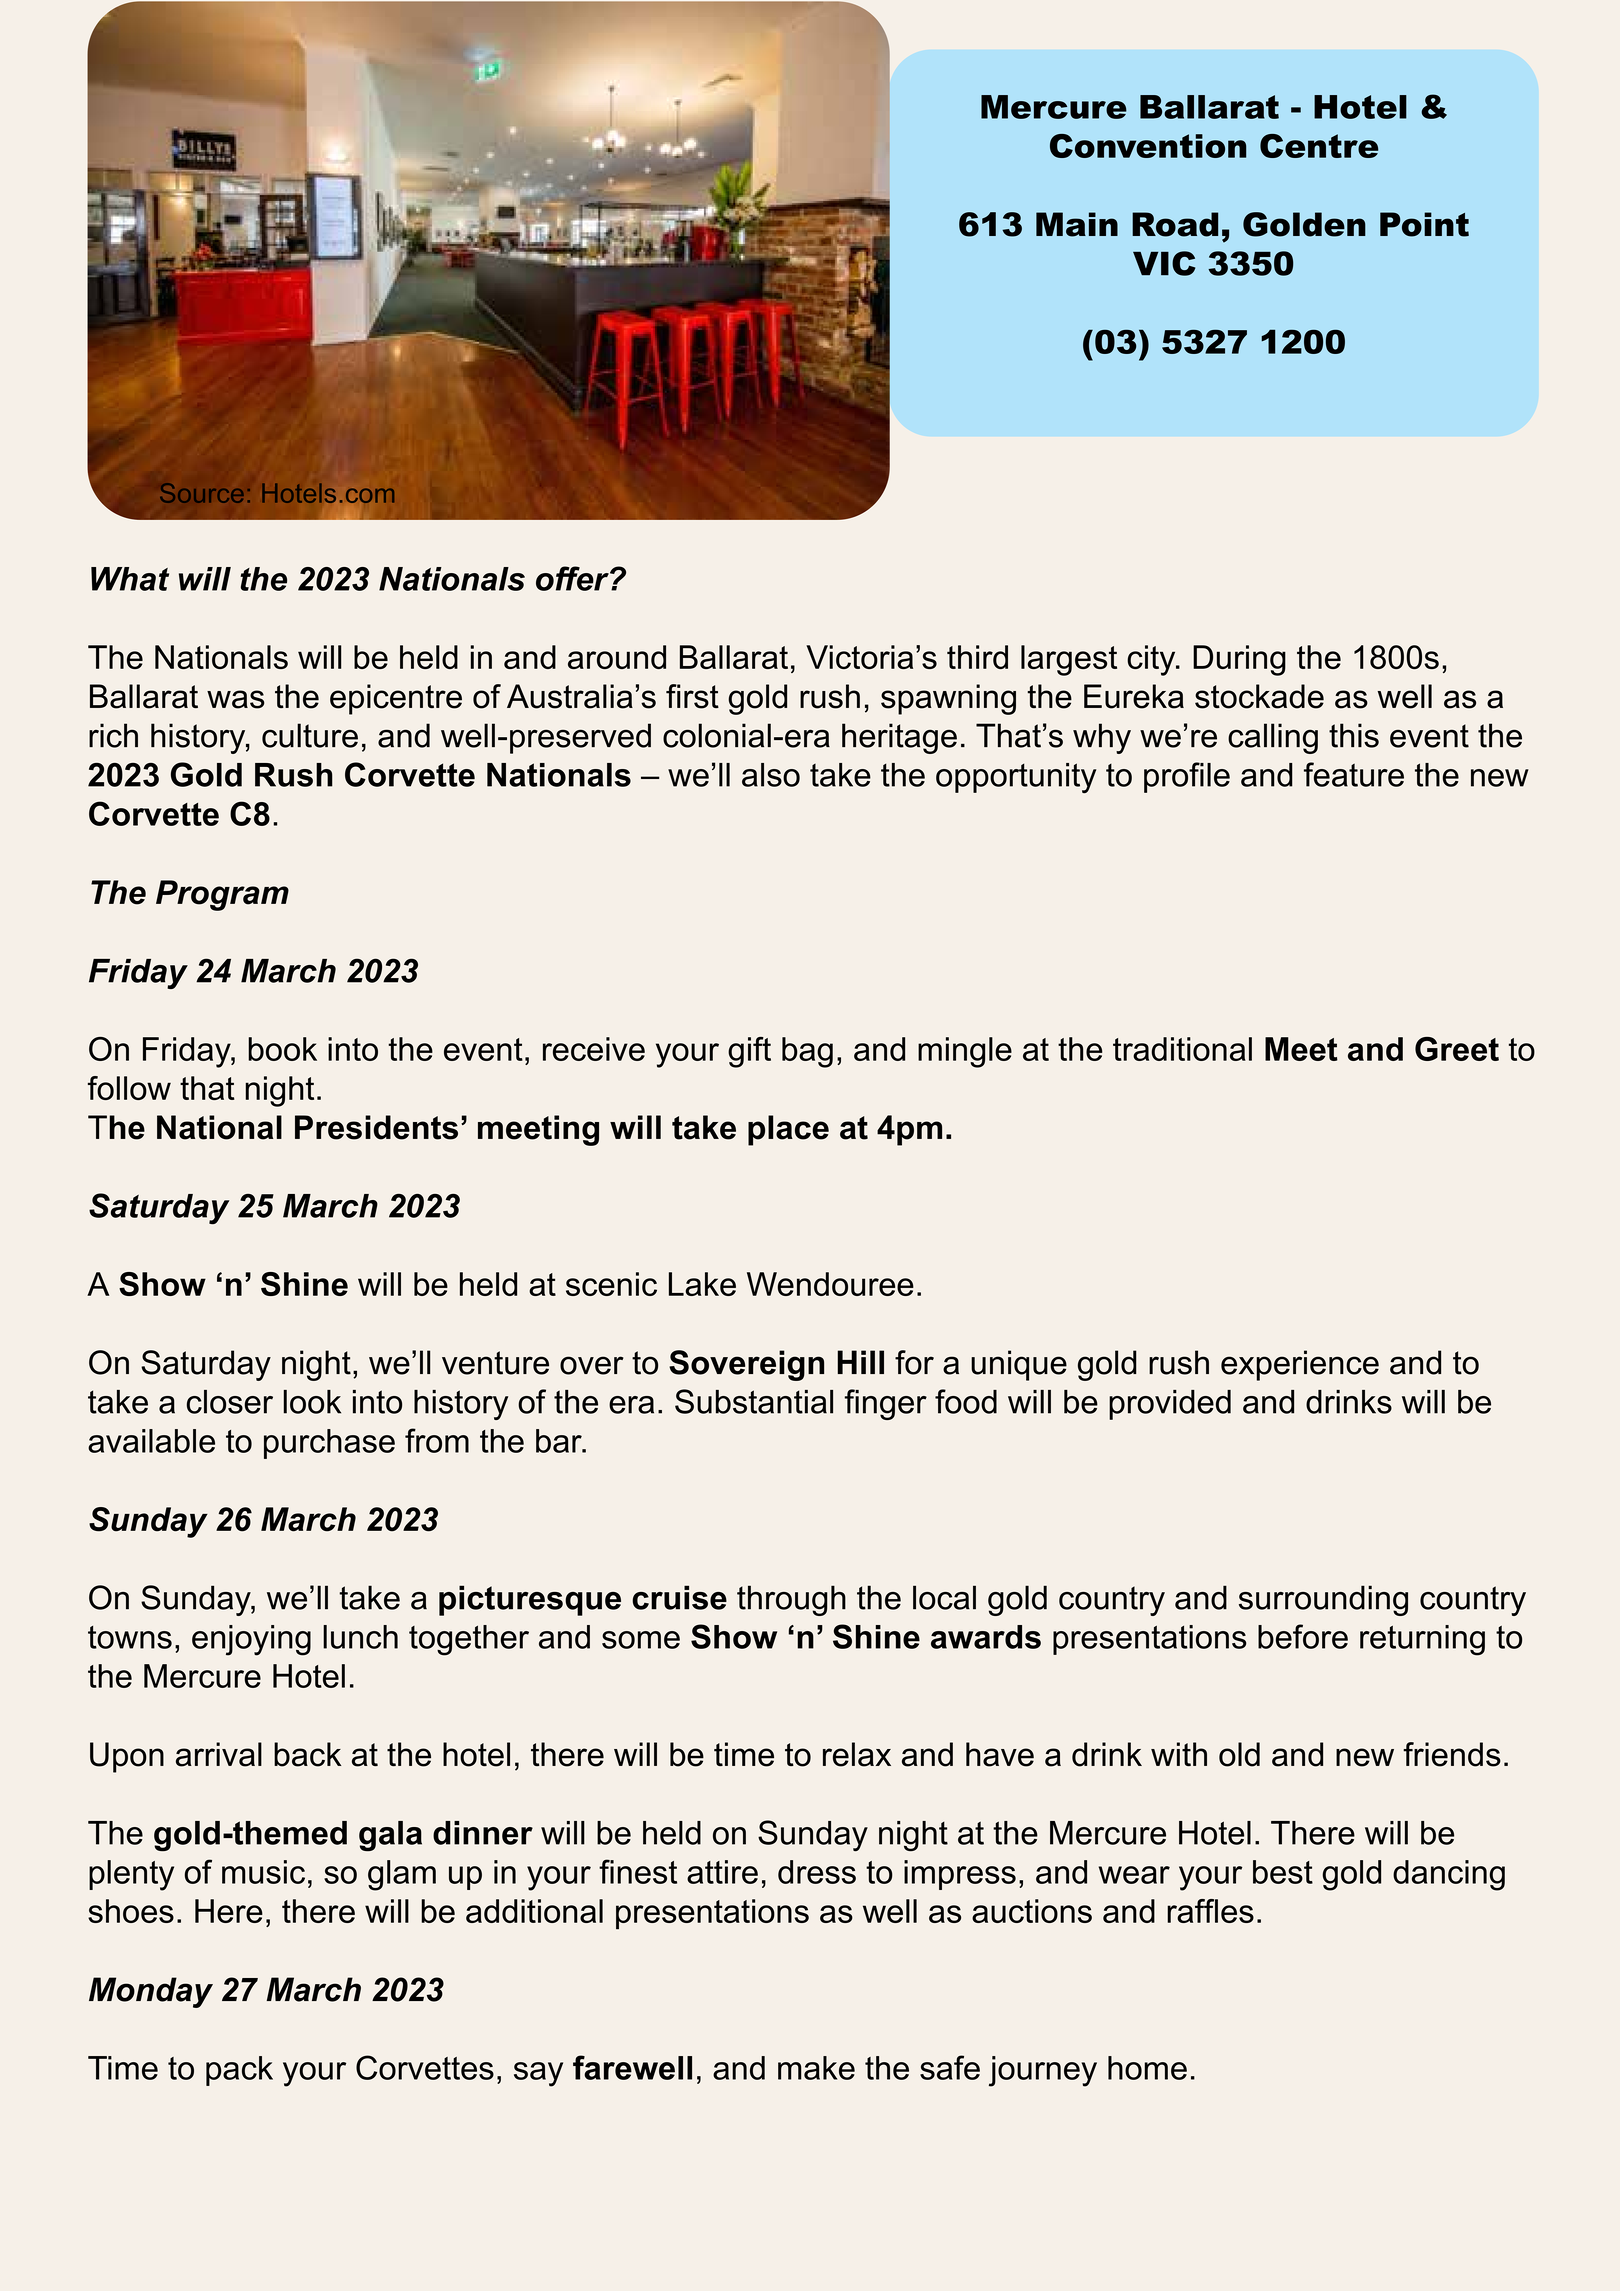 This image has height=2291, width=1620. What do you see at coordinates (201, 493) in the image?
I see `Source` at bounding box center [201, 493].
